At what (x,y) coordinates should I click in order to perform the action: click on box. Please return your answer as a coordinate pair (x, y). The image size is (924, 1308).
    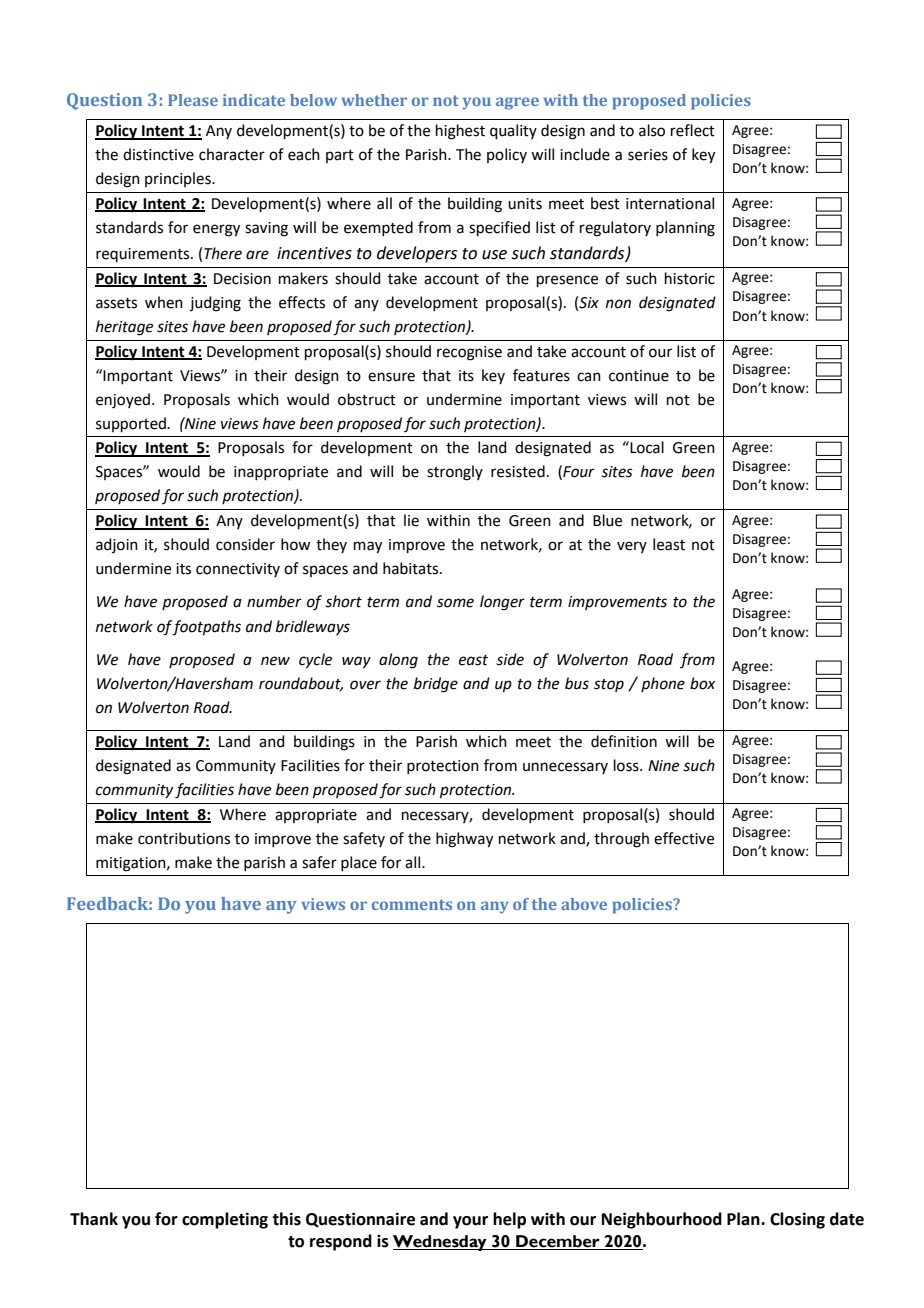
    Looking at the image, I should click on (703, 683).
